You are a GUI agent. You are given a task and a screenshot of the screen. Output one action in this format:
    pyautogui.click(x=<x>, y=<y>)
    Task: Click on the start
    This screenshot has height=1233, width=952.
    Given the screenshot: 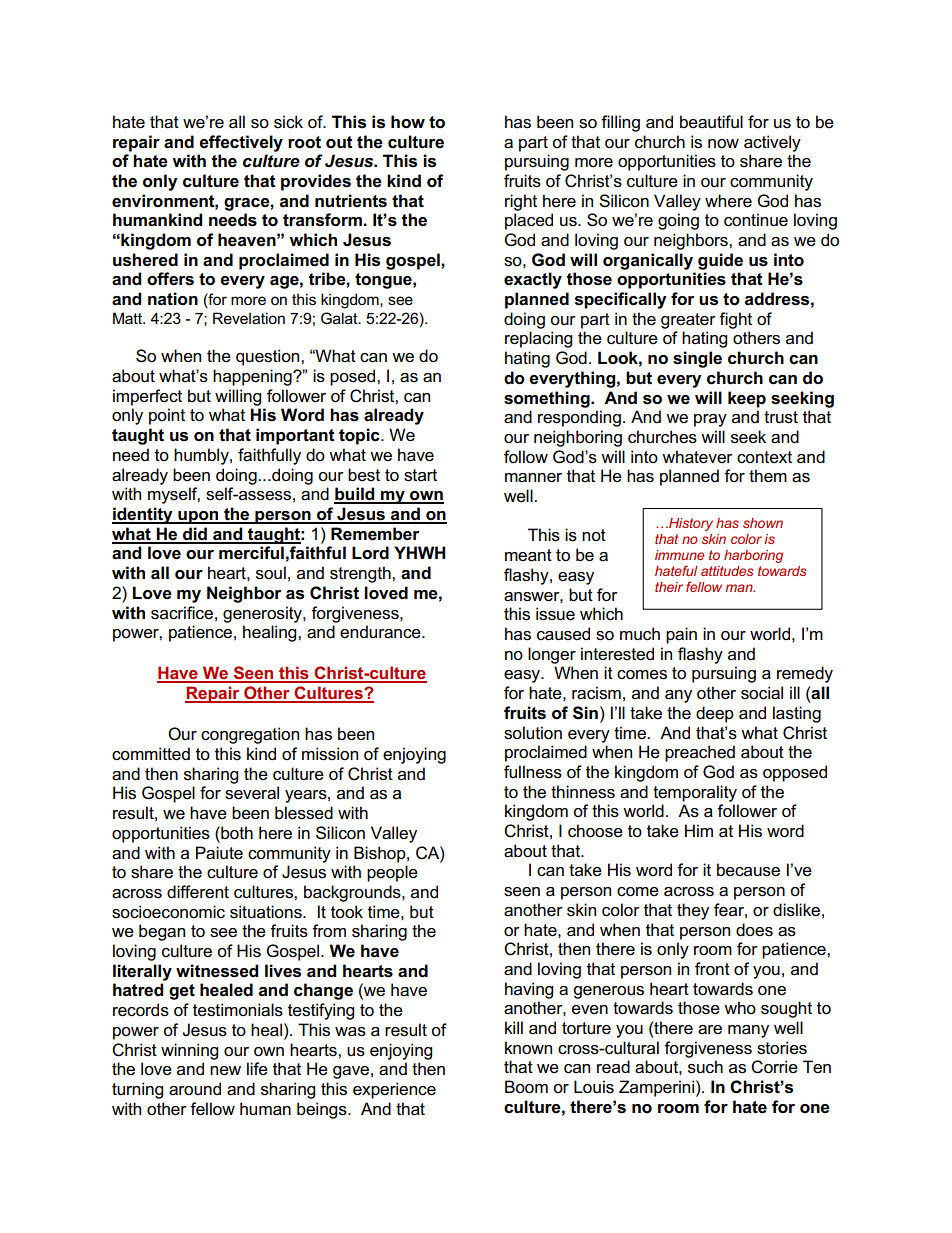 What is the action you would take?
    pyautogui.click(x=420, y=475)
